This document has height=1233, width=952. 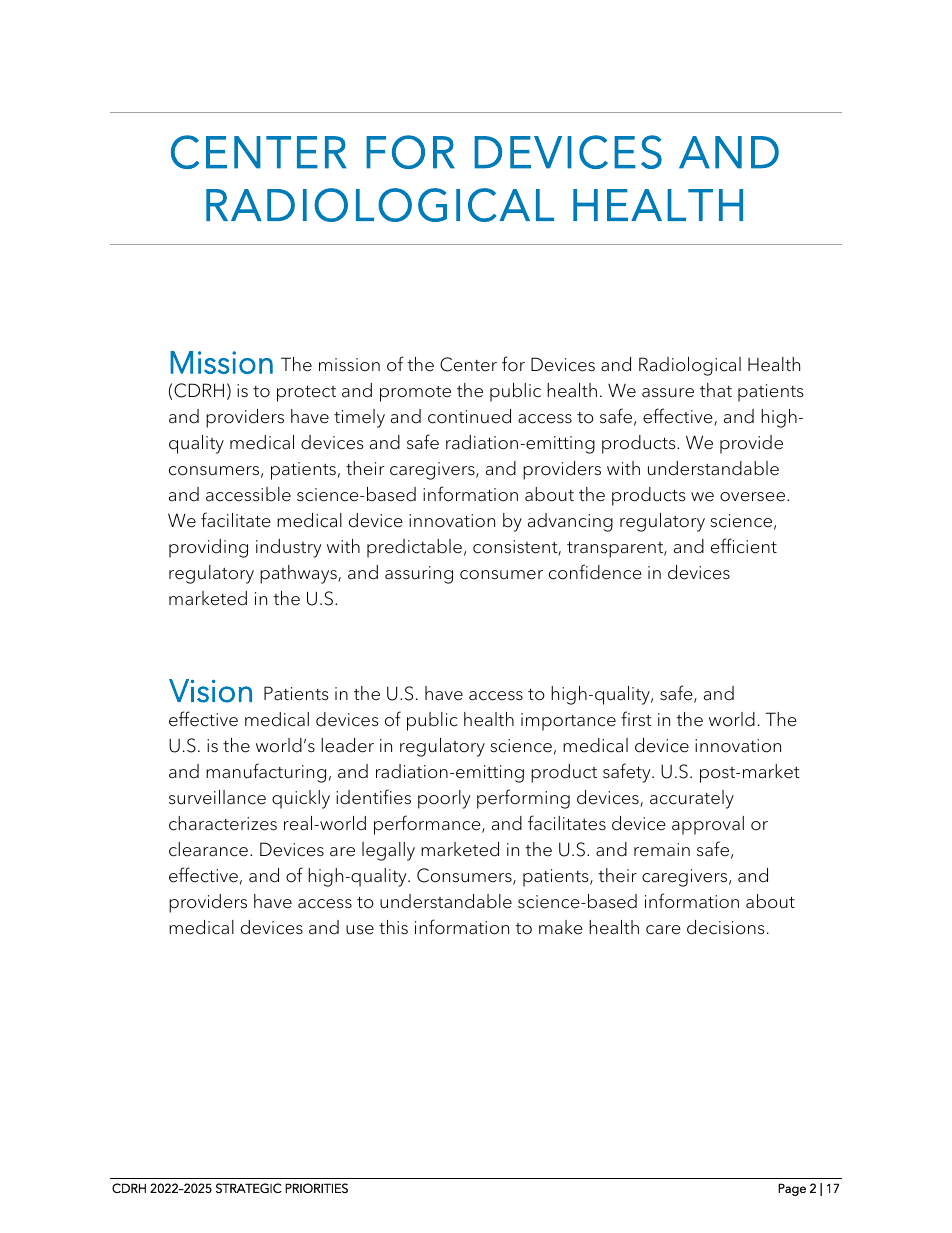 I want to click on efficient, so click(x=744, y=546).
